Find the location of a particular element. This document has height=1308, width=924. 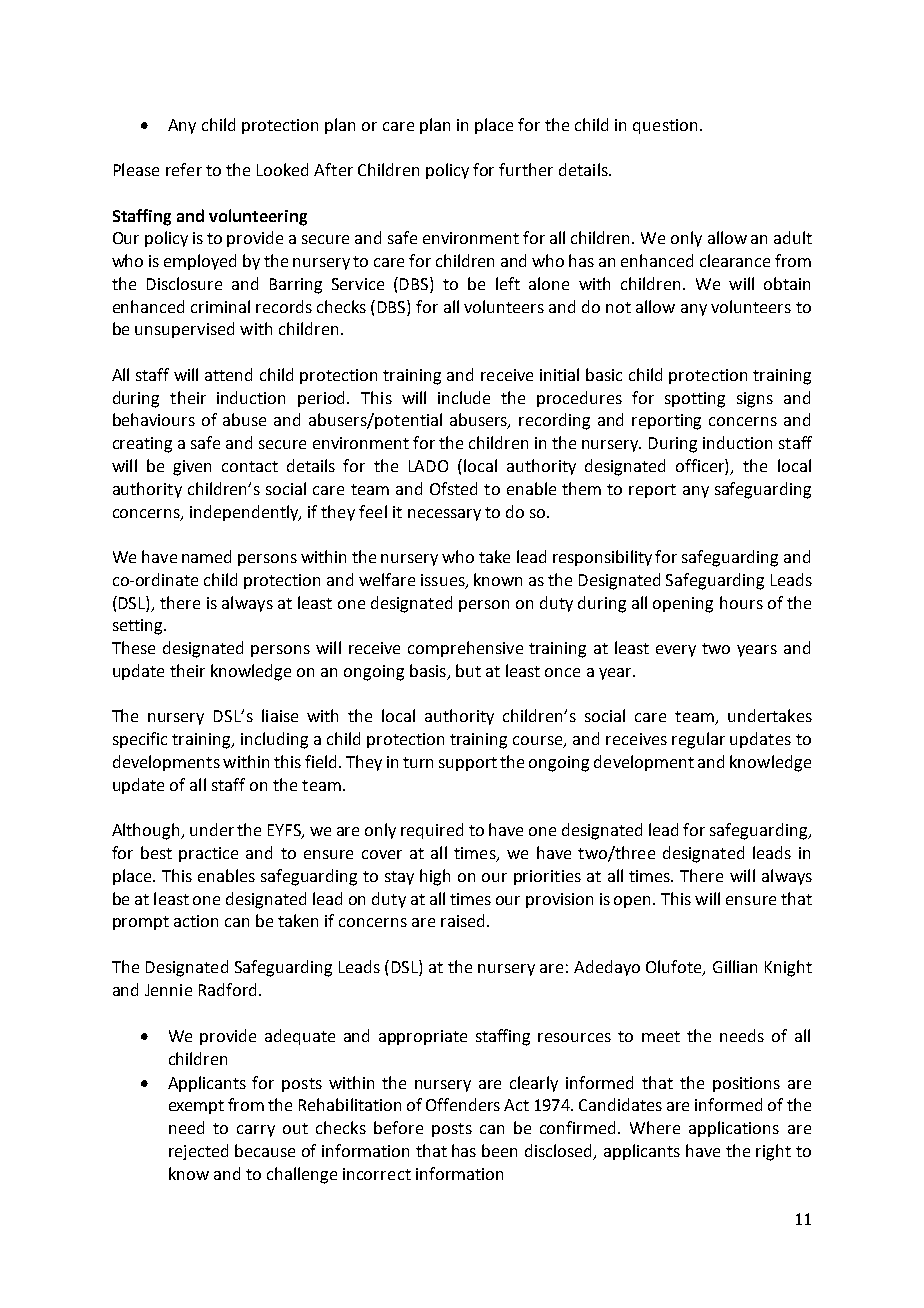

been is located at coordinates (499, 1150).
